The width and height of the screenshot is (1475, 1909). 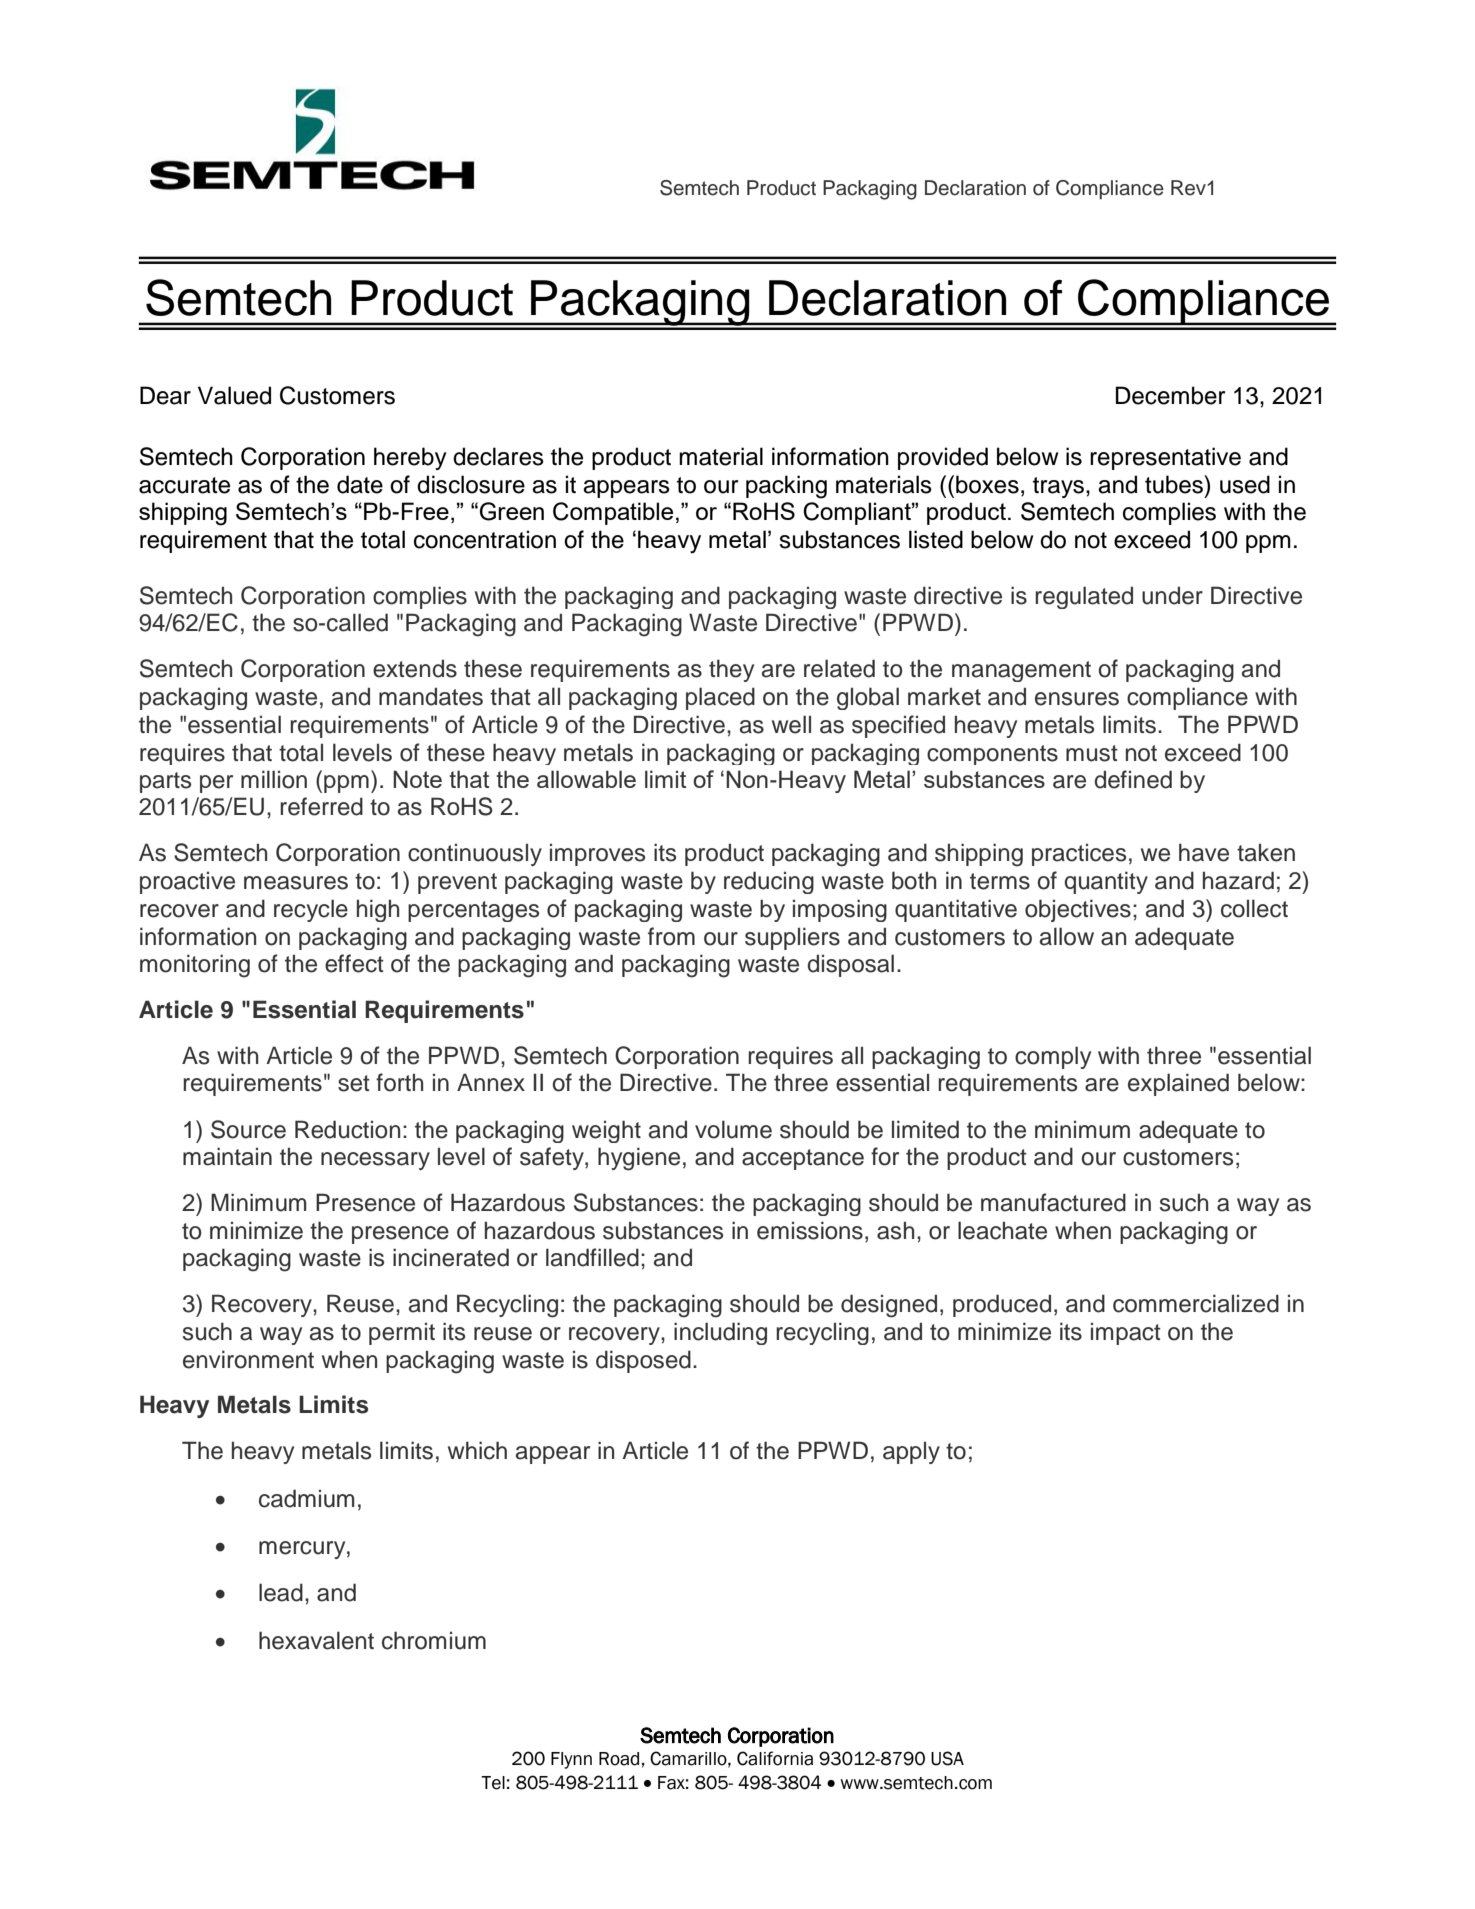 I want to click on packing, so click(x=786, y=487).
